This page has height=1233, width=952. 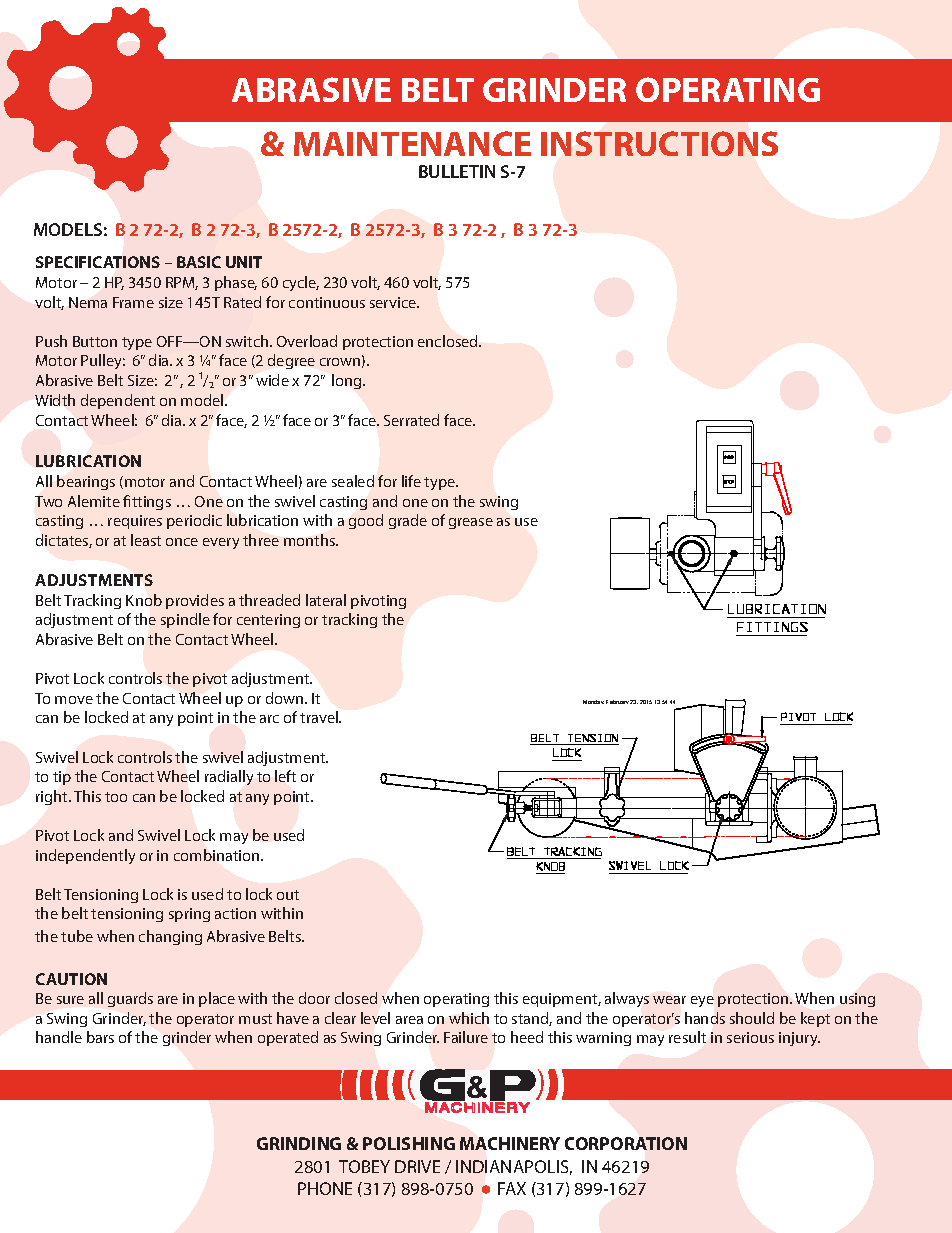 I want to click on eye, so click(x=702, y=1001).
